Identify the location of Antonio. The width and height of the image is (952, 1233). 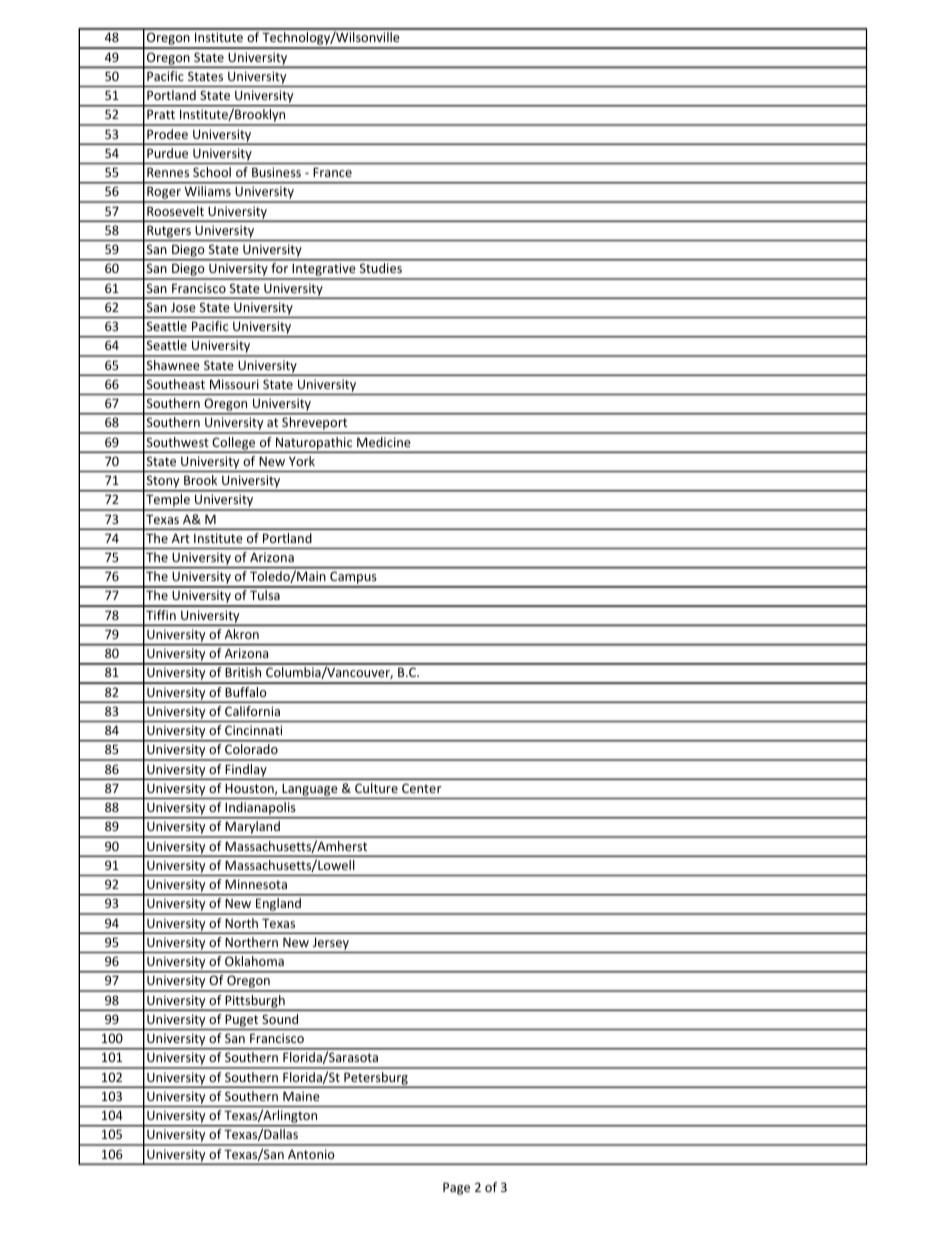
(311, 1154).
